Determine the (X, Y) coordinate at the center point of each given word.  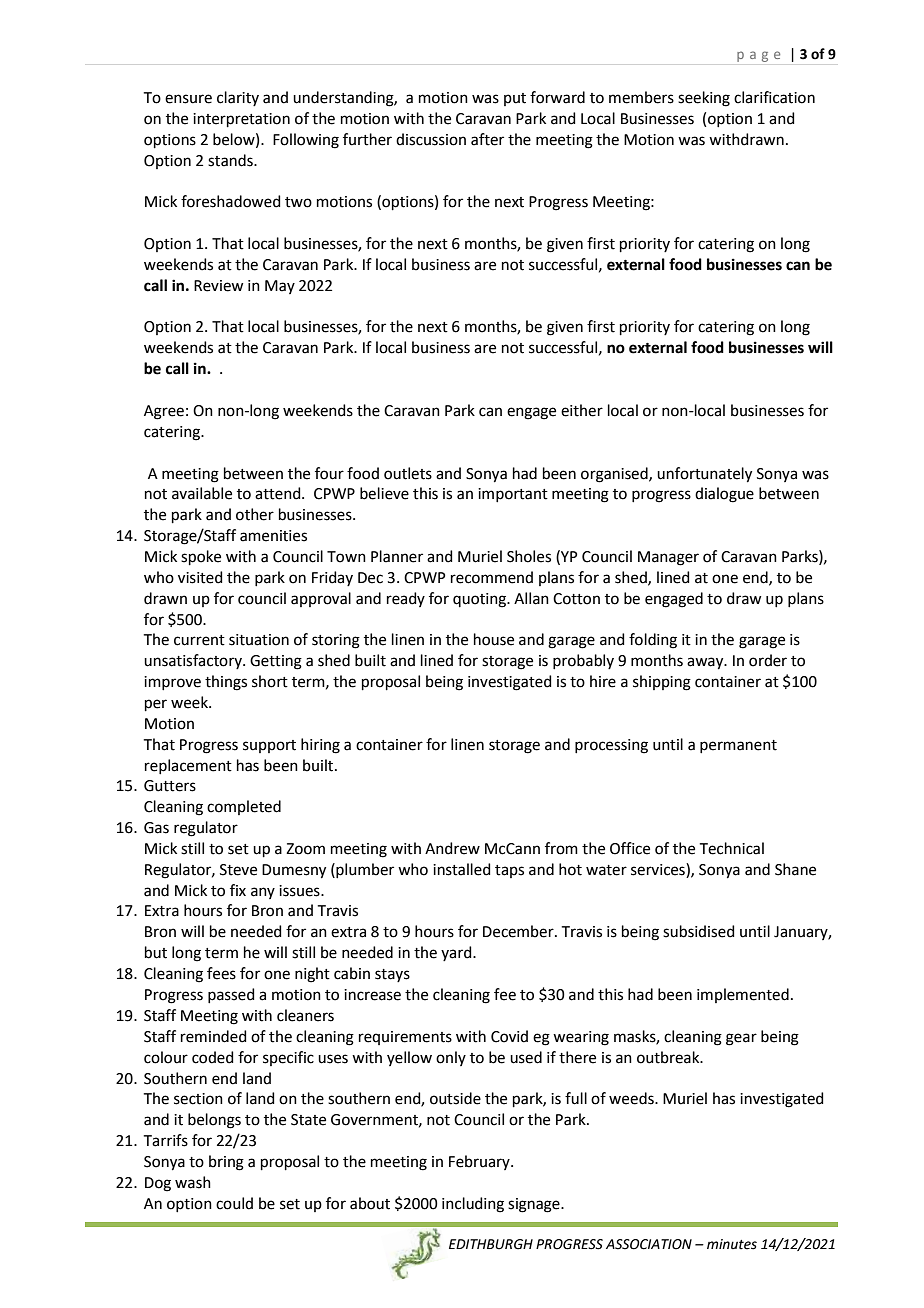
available (202, 493)
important (513, 495)
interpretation (241, 120)
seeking (704, 99)
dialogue (724, 495)
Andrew (452, 848)
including (473, 1205)
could (234, 1203)
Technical (732, 848)
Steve (238, 870)
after (487, 139)
